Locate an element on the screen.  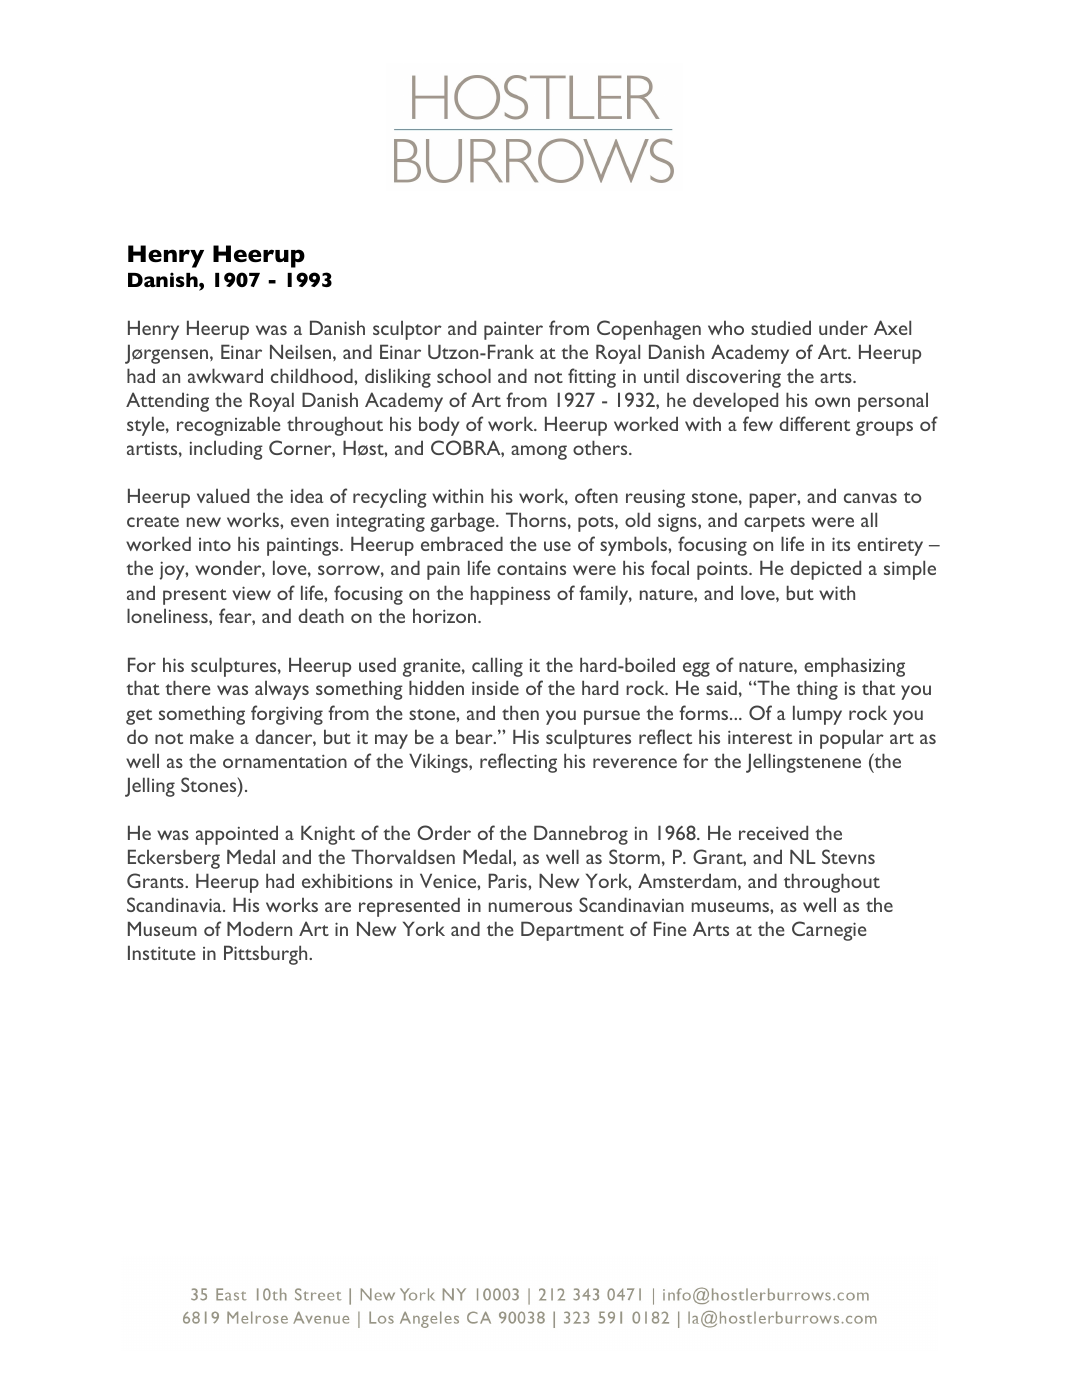
under is located at coordinates (843, 327).
